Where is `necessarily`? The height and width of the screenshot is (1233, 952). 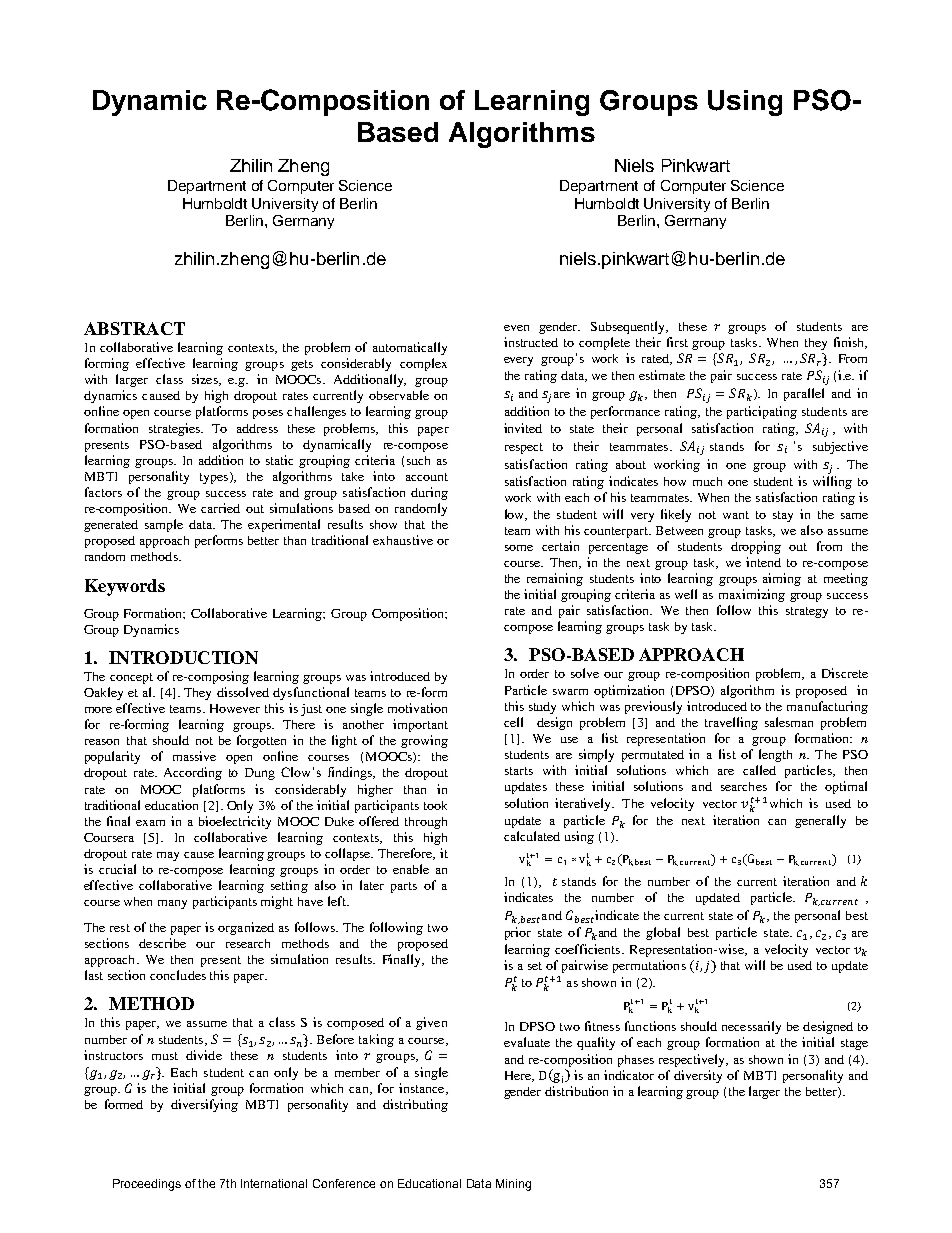
necessarily is located at coordinates (751, 1027).
